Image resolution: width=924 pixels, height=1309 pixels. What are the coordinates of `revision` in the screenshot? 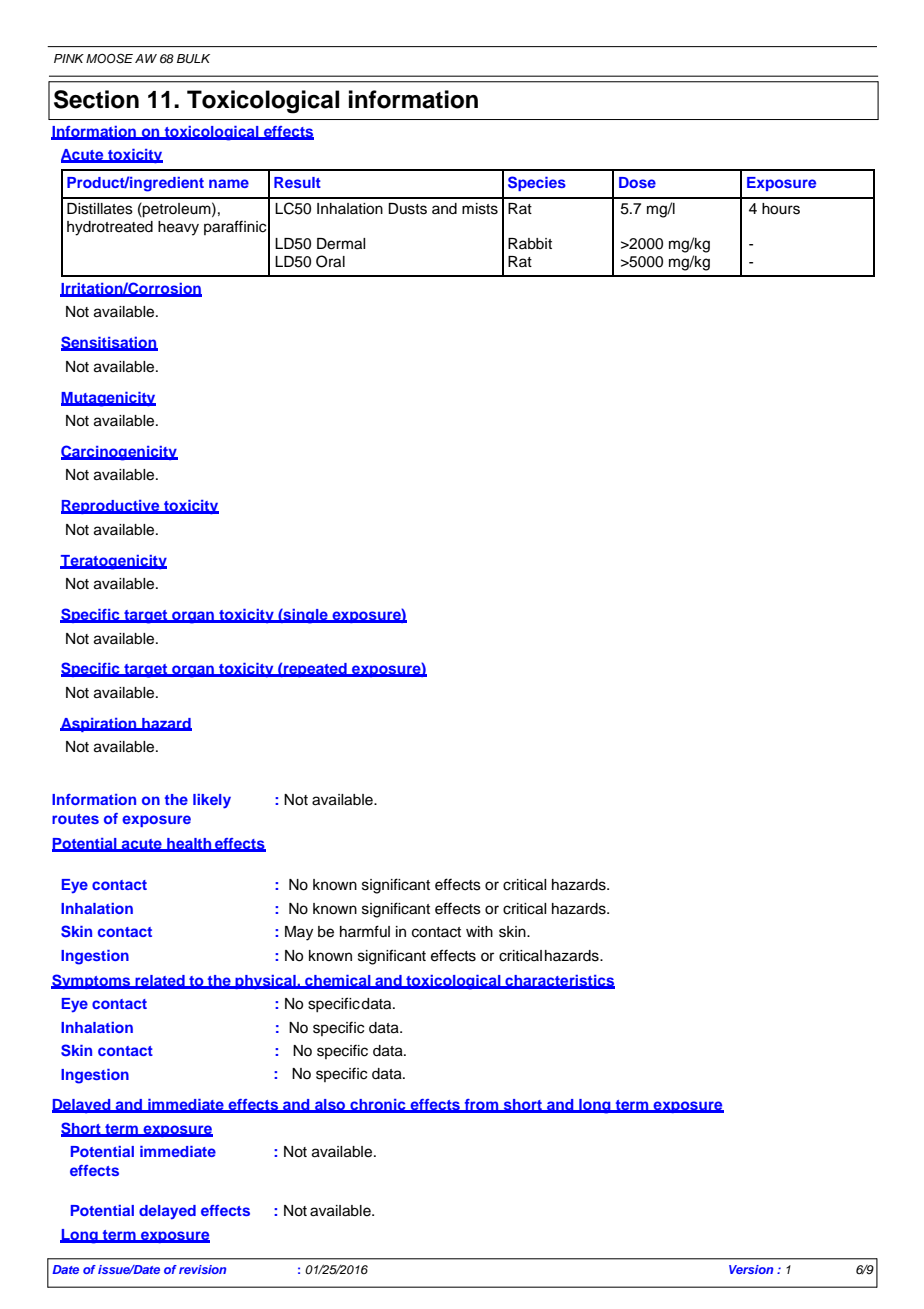 It's located at (202, 1269).
